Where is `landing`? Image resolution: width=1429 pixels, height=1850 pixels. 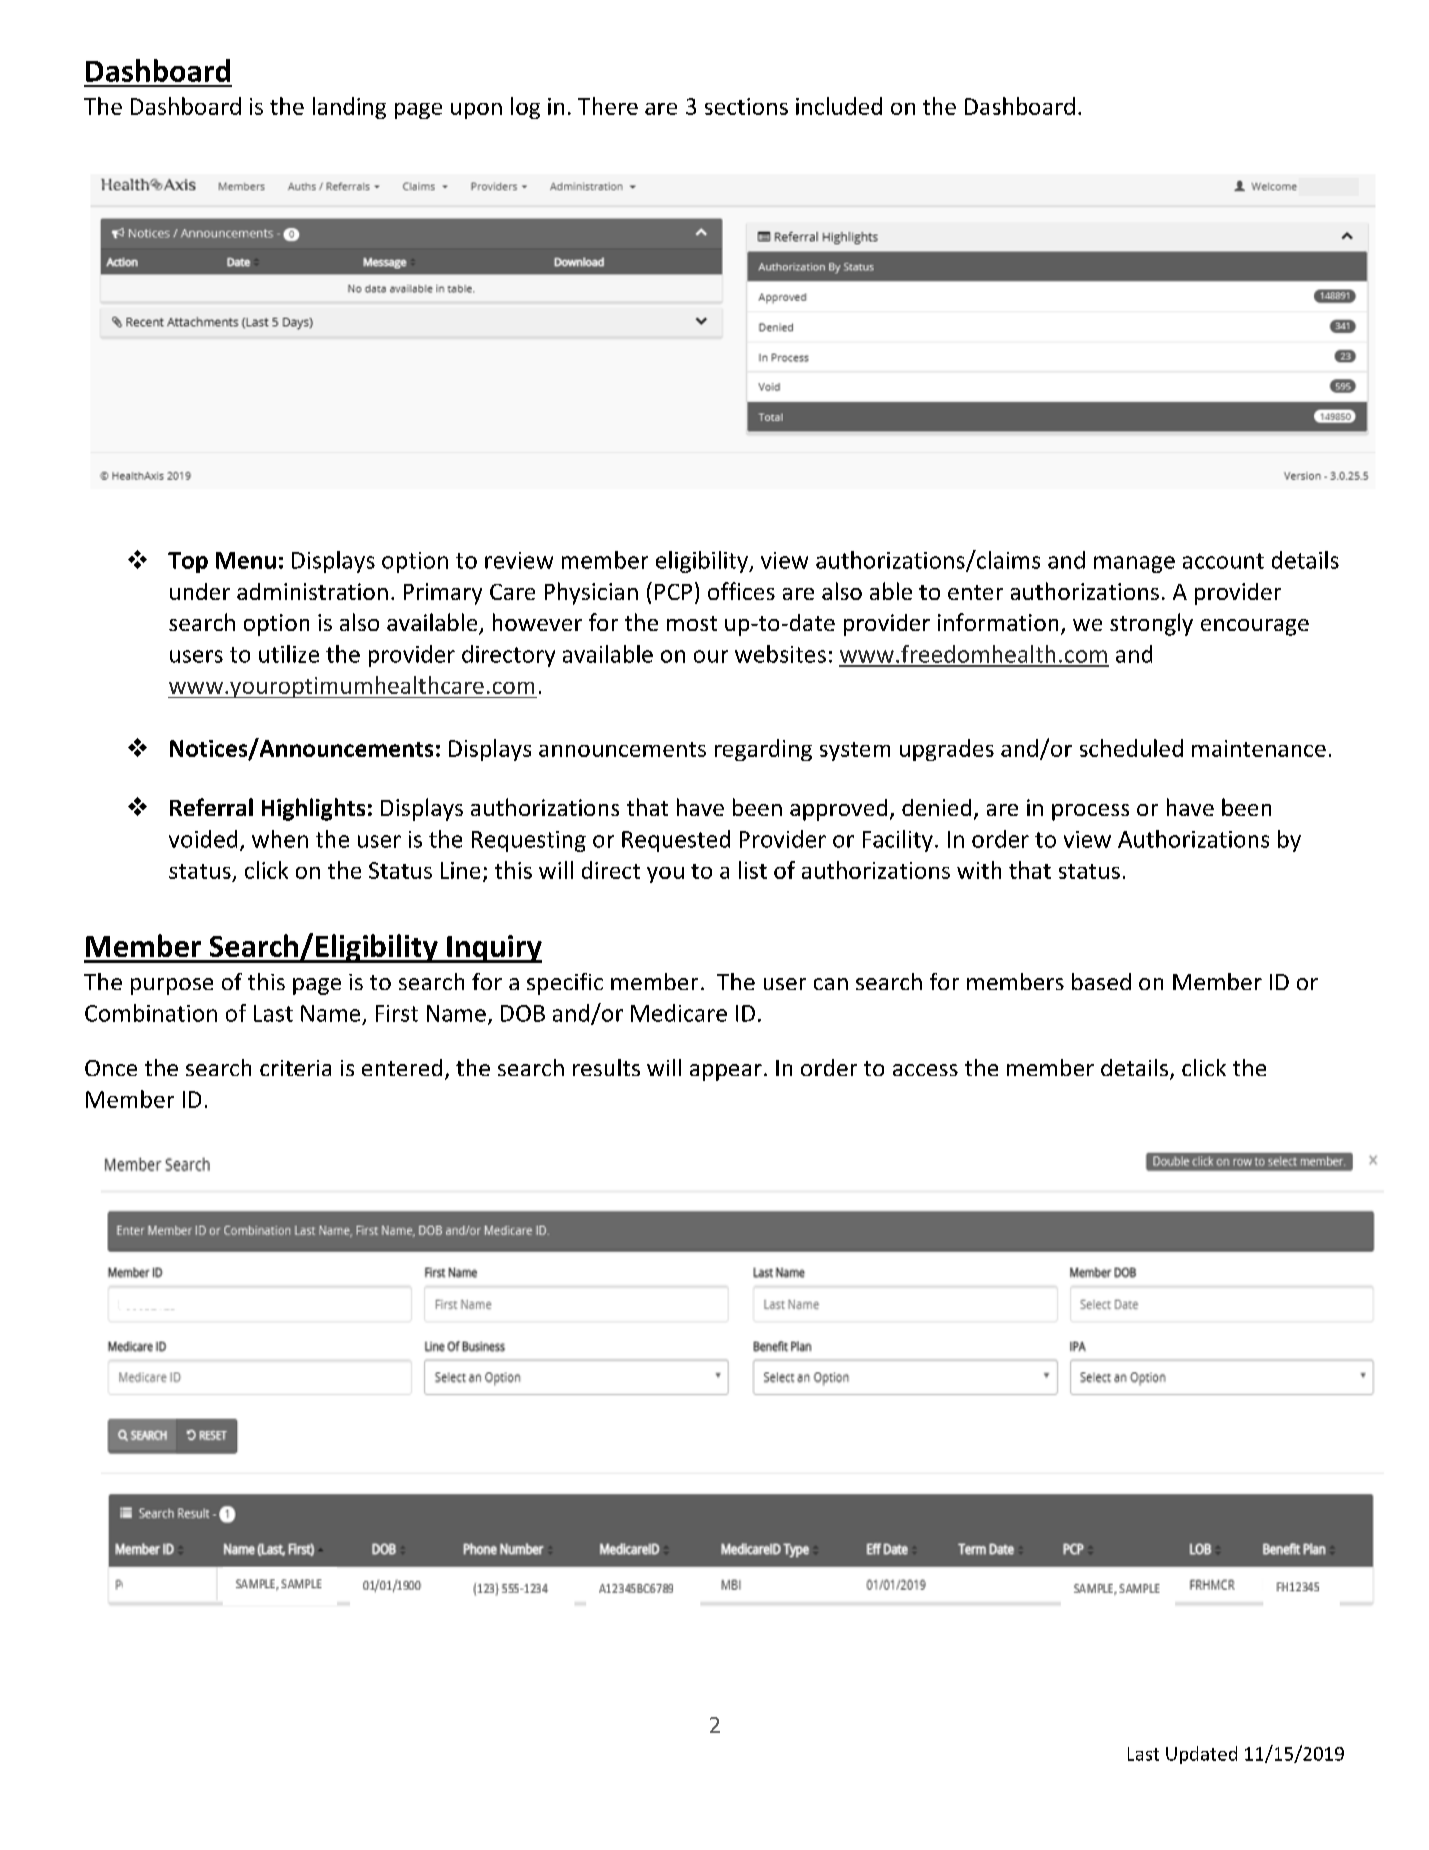
landing is located at coordinates (349, 108).
